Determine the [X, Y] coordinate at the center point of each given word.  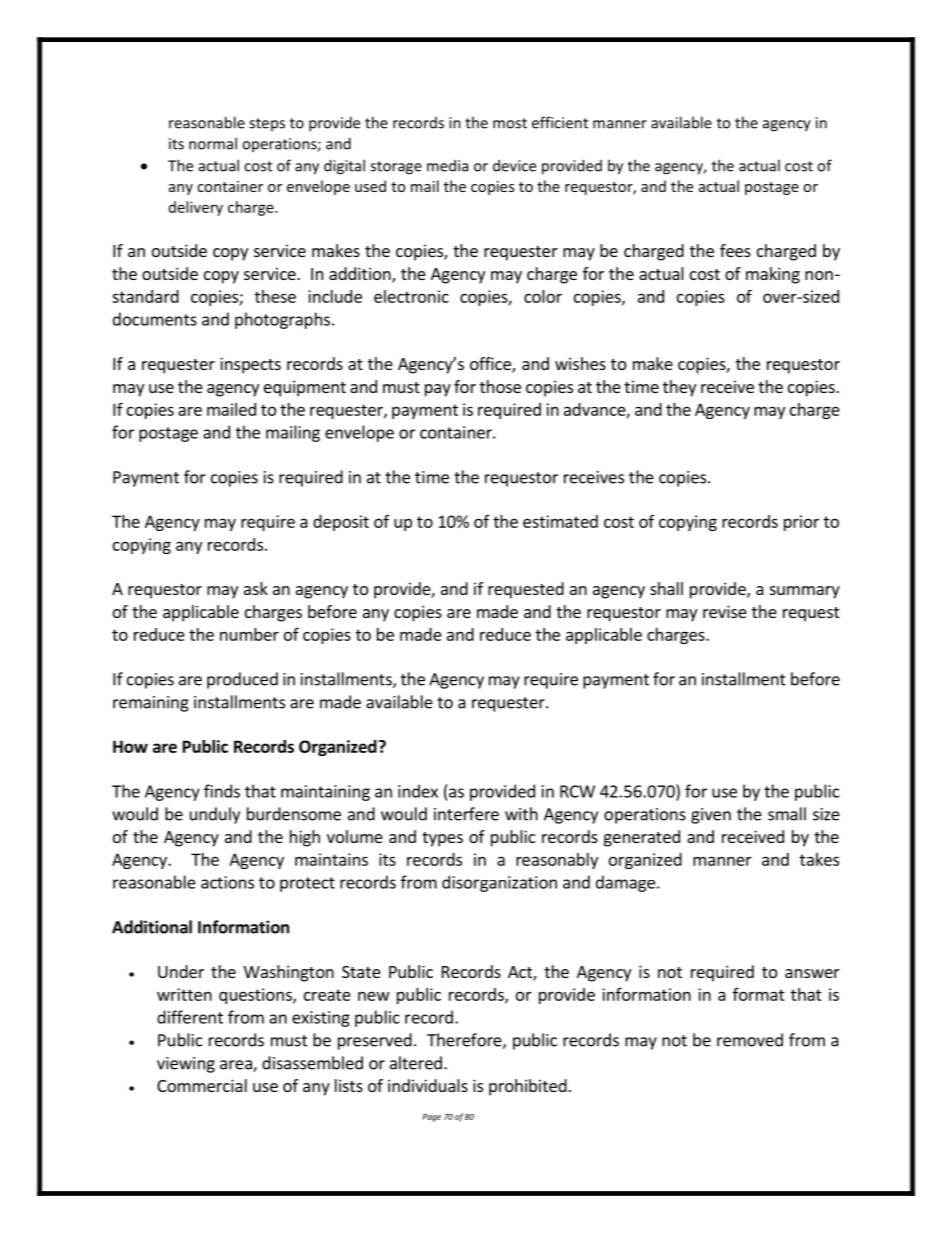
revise [725, 611]
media [447, 165]
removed [750, 1040]
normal [213, 143]
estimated [560, 521]
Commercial [202, 1085]
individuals [428, 1085]
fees [735, 250]
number [249, 634]
